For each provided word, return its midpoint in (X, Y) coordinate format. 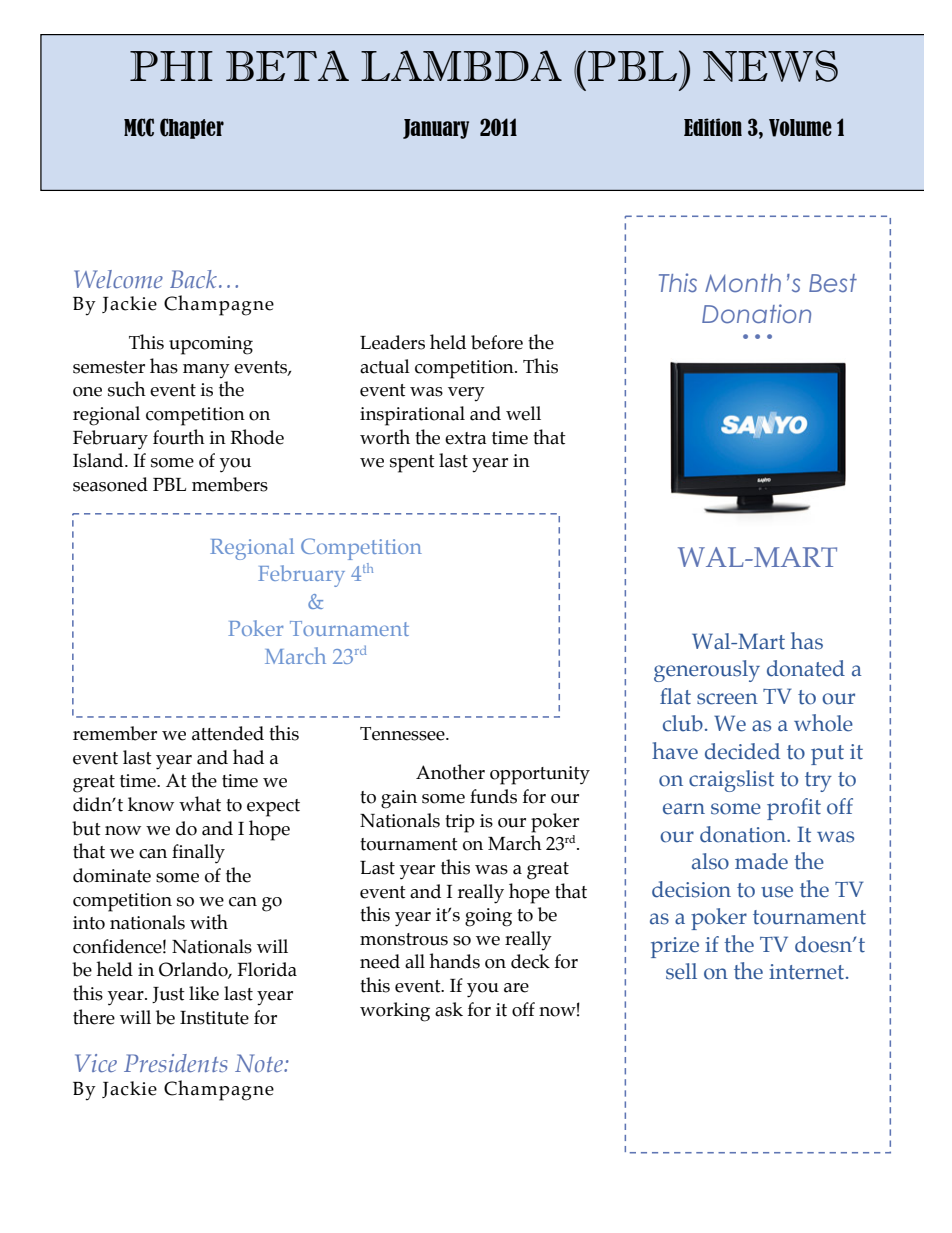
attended (228, 733)
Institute (214, 1018)
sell (681, 971)
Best (833, 283)
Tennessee (403, 734)
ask (449, 1009)
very (466, 394)
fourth (179, 437)
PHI (171, 66)
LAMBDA (461, 65)
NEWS (770, 66)
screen (727, 699)
